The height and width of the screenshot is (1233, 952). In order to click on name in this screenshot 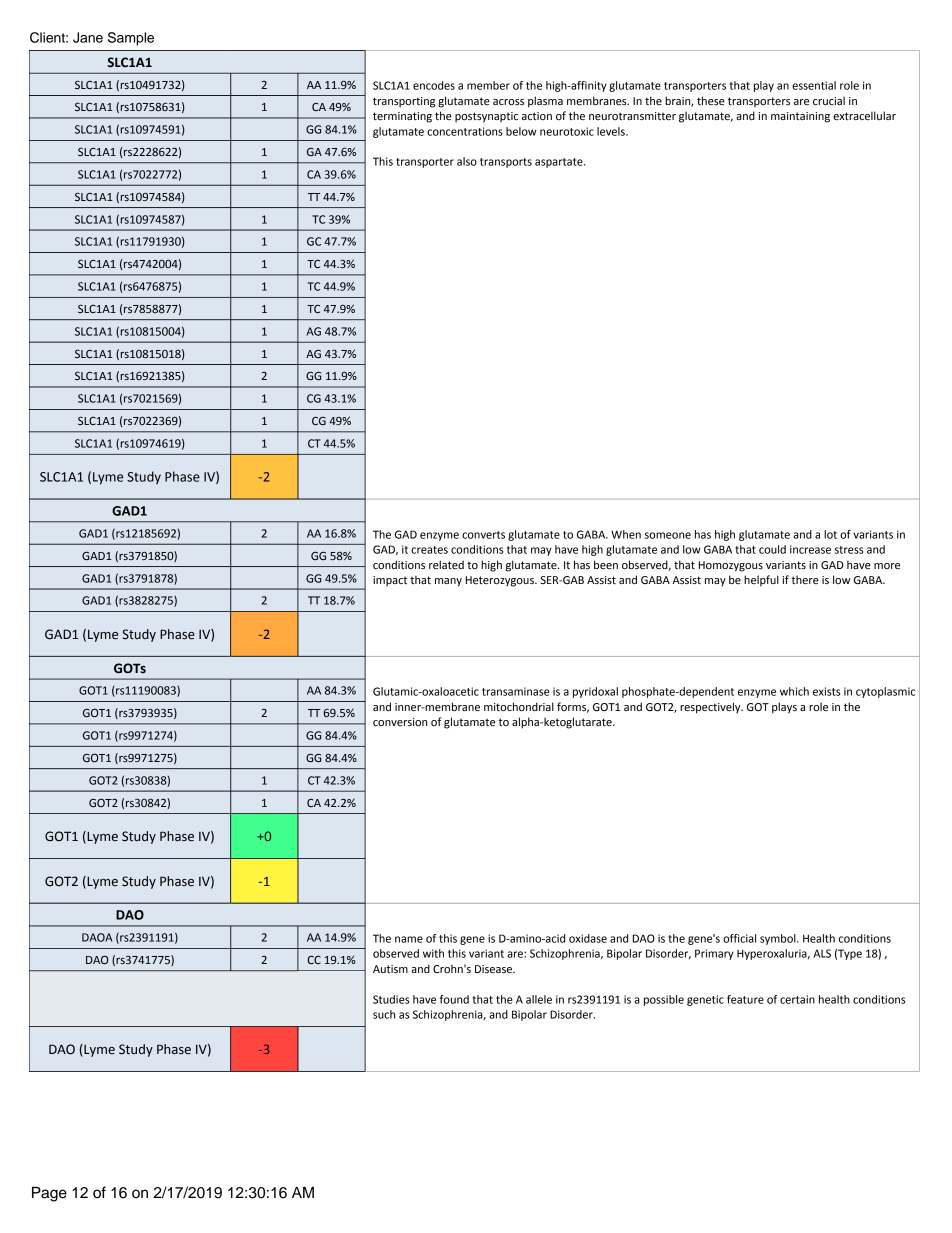, I will do `click(409, 939)`.
